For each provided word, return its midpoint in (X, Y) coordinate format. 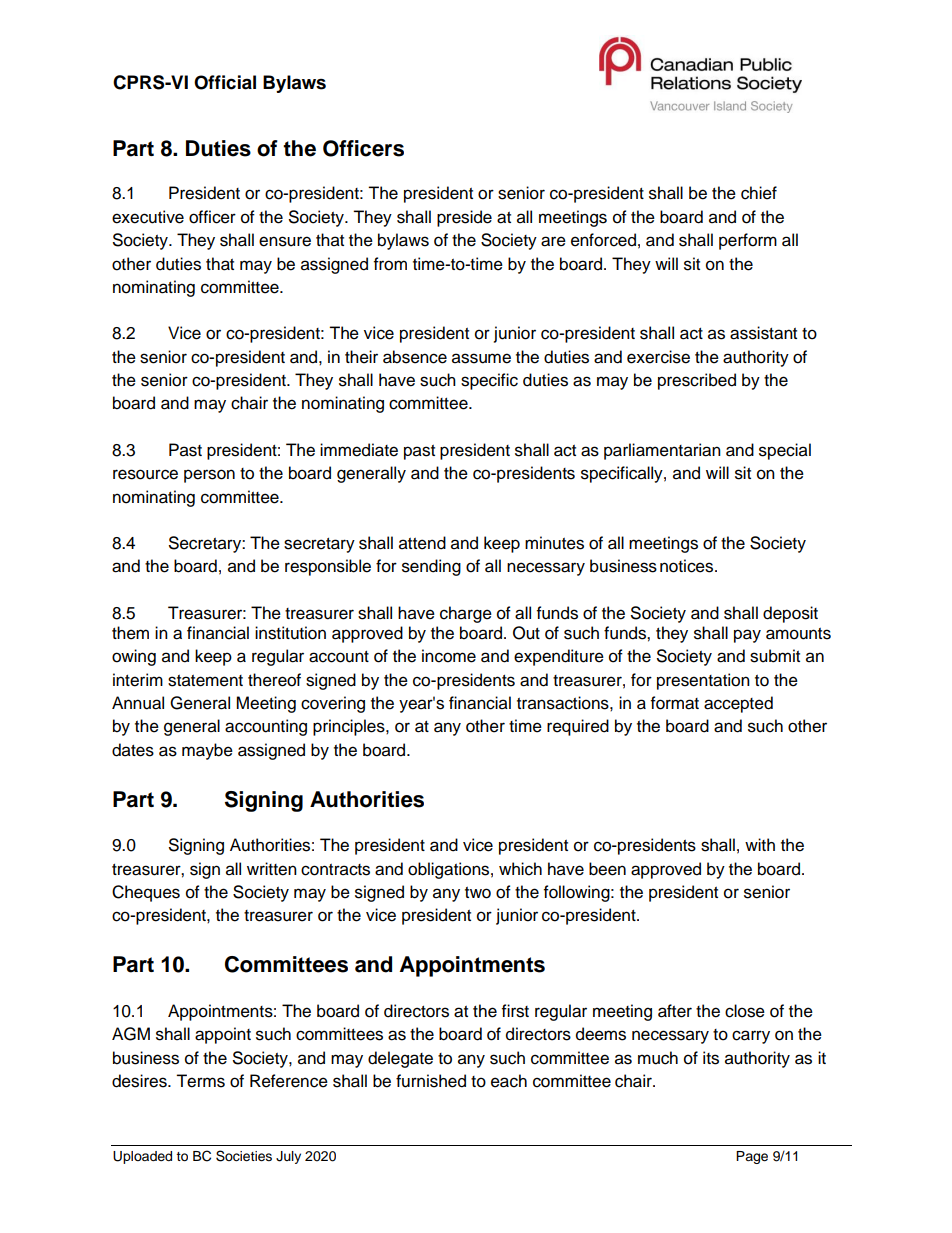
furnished (431, 1081)
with (760, 844)
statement (205, 681)
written (272, 869)
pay (747, 636)
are (553, 241)
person (209, 476)
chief (759, 193)
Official (225, 82)
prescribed (697, 381)
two (478, 893)
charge (466, 614)
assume (481, 358)
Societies (244, 1156)
